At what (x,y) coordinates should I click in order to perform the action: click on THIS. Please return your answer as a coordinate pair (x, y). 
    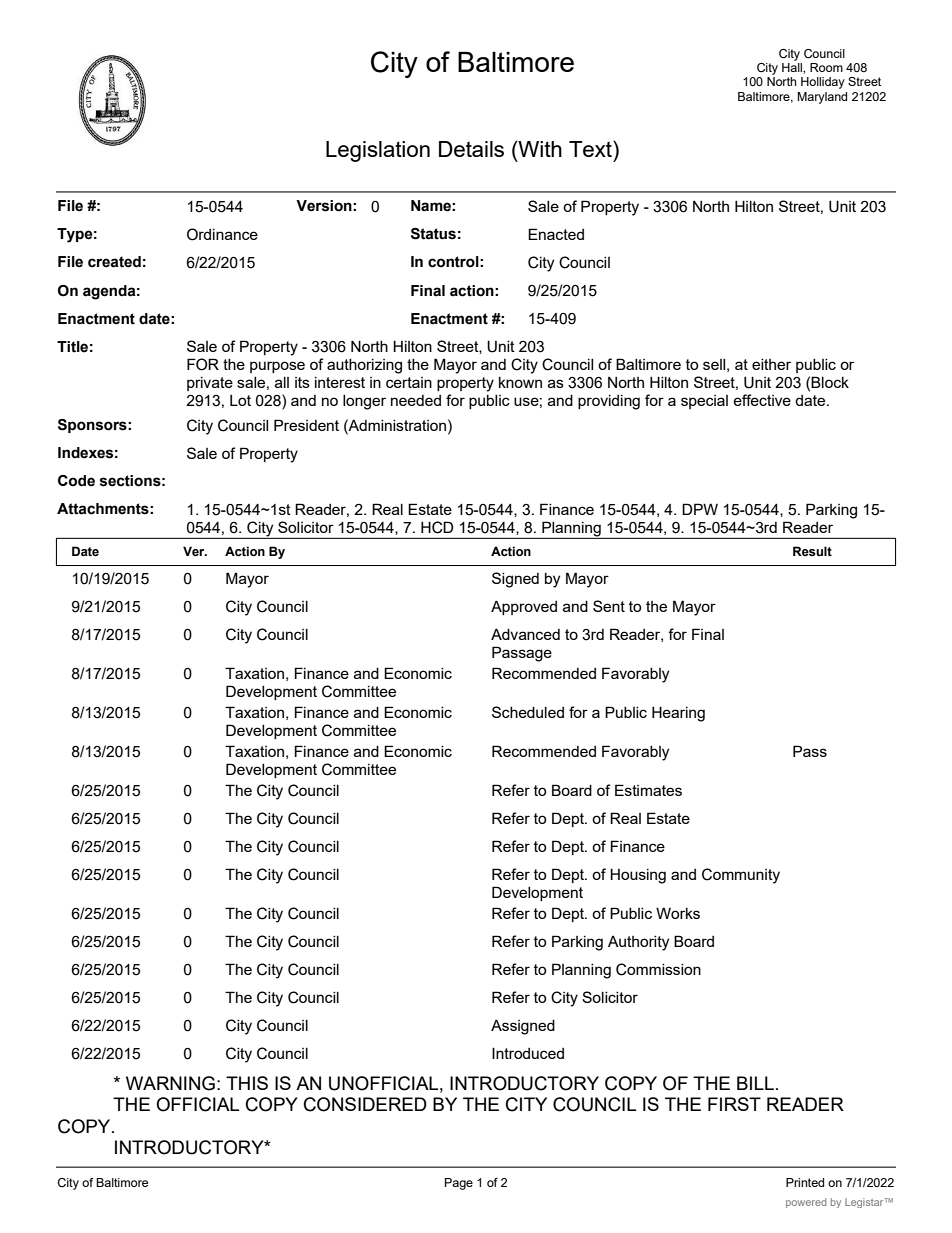
    Looking at the image, I should click on (247, 1083).
